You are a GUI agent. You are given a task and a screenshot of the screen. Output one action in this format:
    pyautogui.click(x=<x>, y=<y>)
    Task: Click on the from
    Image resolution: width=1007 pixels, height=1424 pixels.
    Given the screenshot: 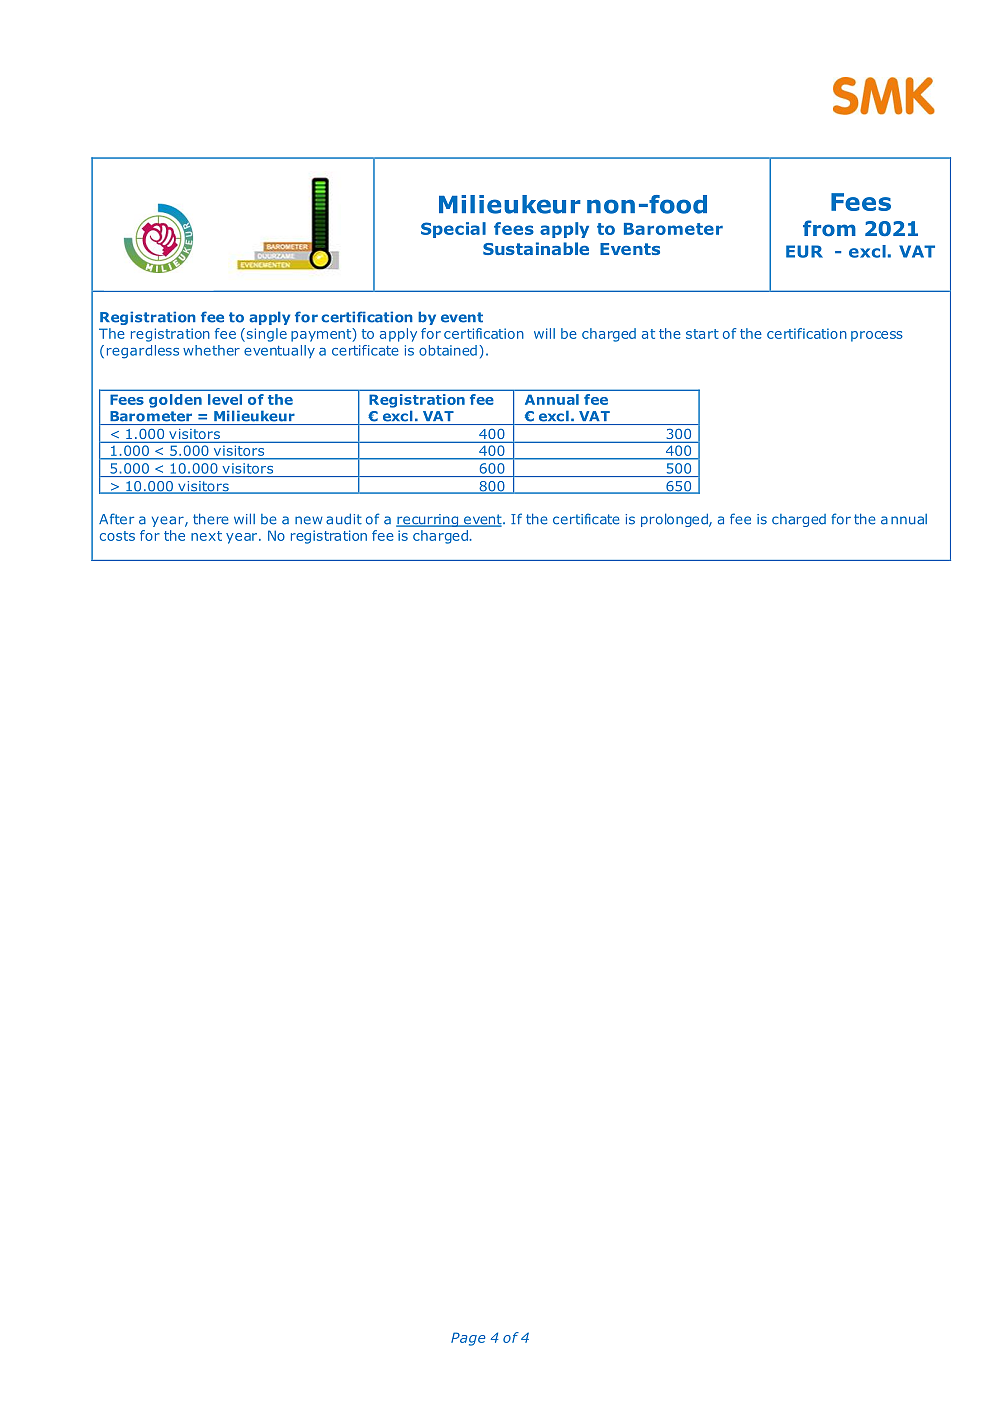 What is the action you would take?
    pyautogui.click(x=829, y=228)
